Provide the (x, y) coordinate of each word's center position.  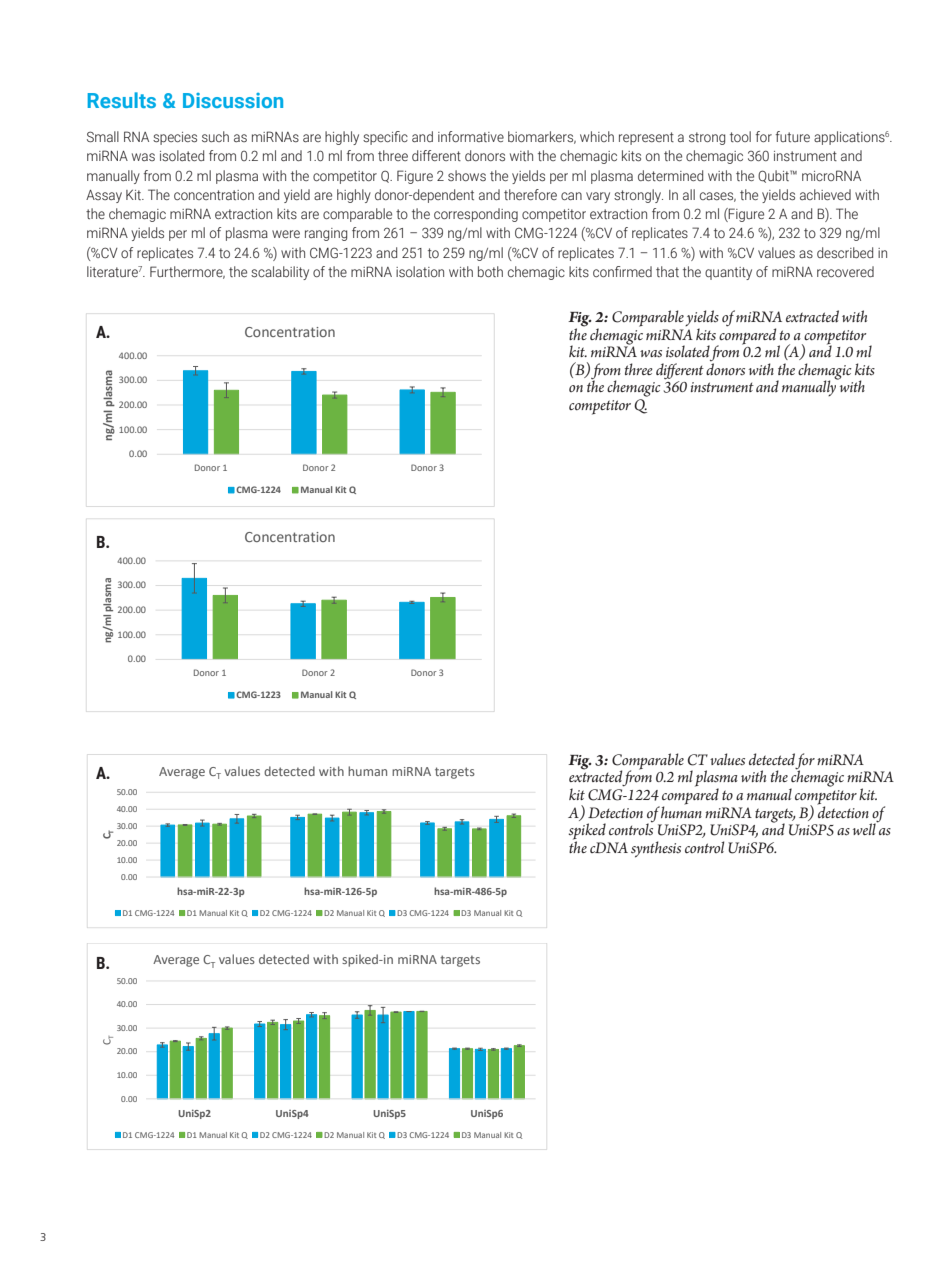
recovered (845, 271)
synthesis (656, 849)
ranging (326, 234)
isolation (420, 271)
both (490, 271)
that (667, 271)
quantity (728, 273)
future (793, 136)
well (865, 828)
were (286, 234)
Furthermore (187, 272)
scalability (280, 273)
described (845, 253)
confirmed (622, 271)
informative (471, 136)
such (215, 136)
